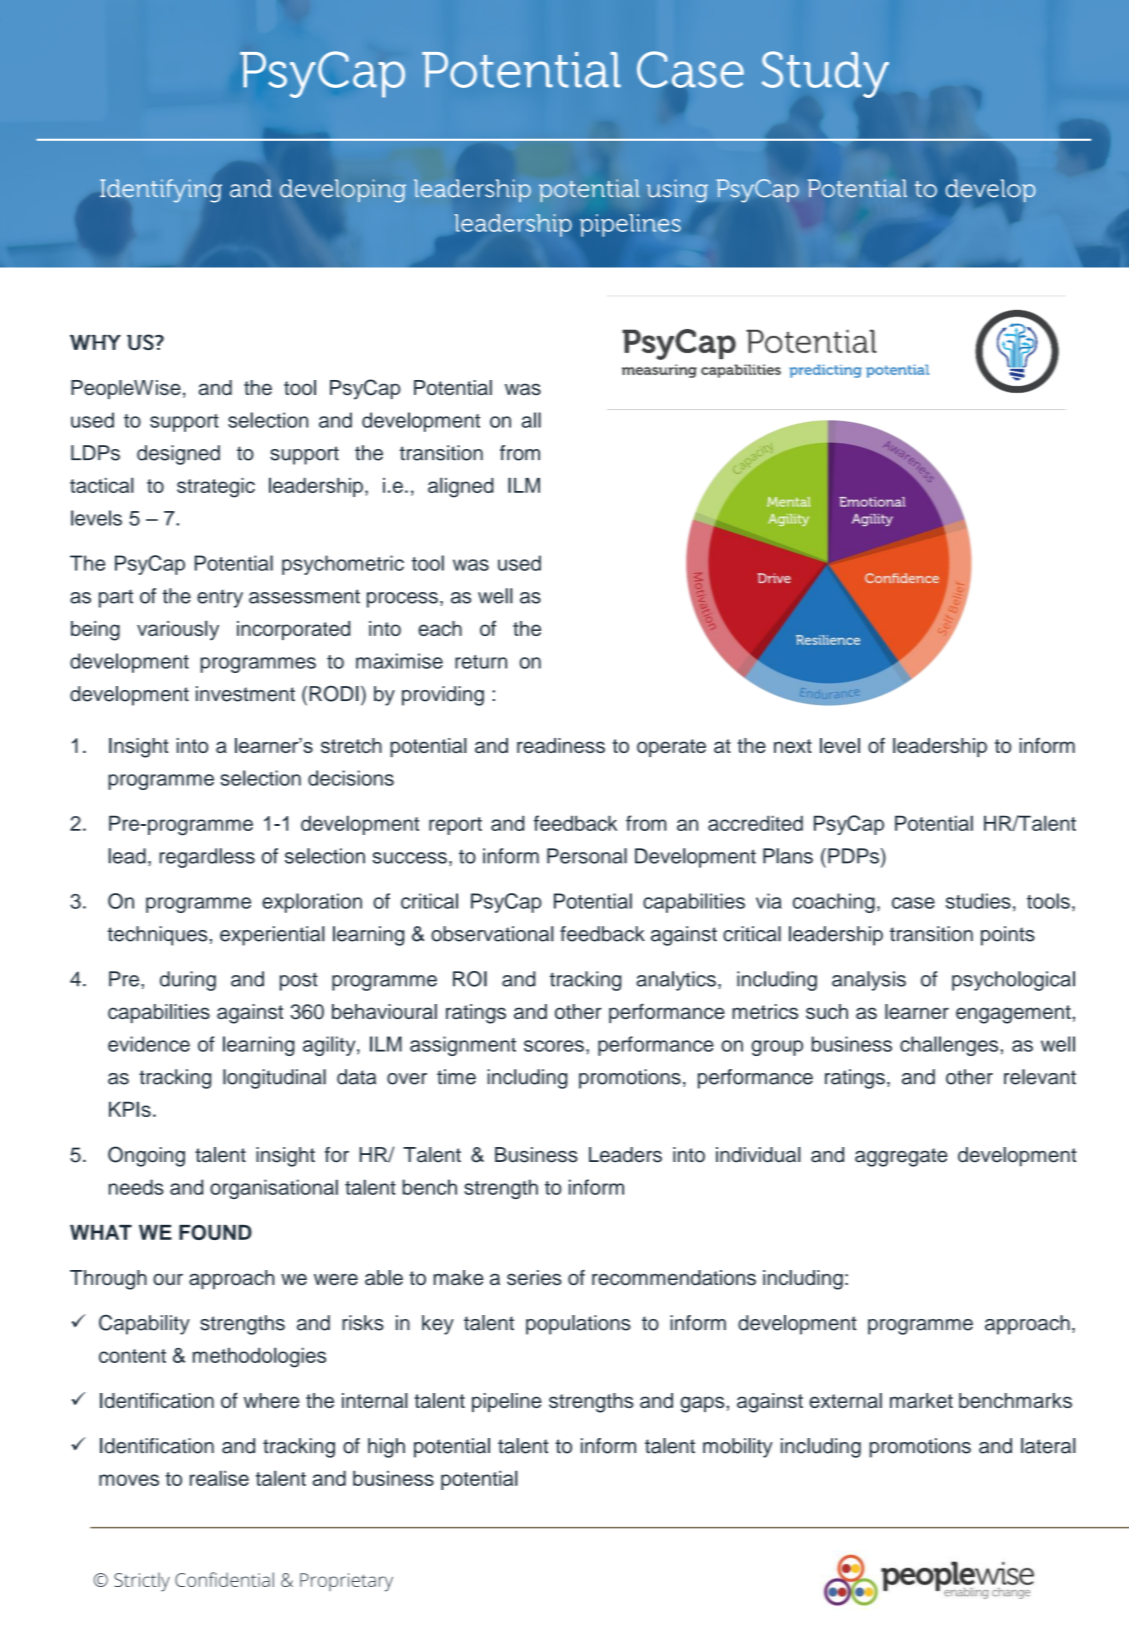 This page has height=1631, width=1129. Describe the element at coordinates (534, 1278) in the page. I see `series` at that location.
